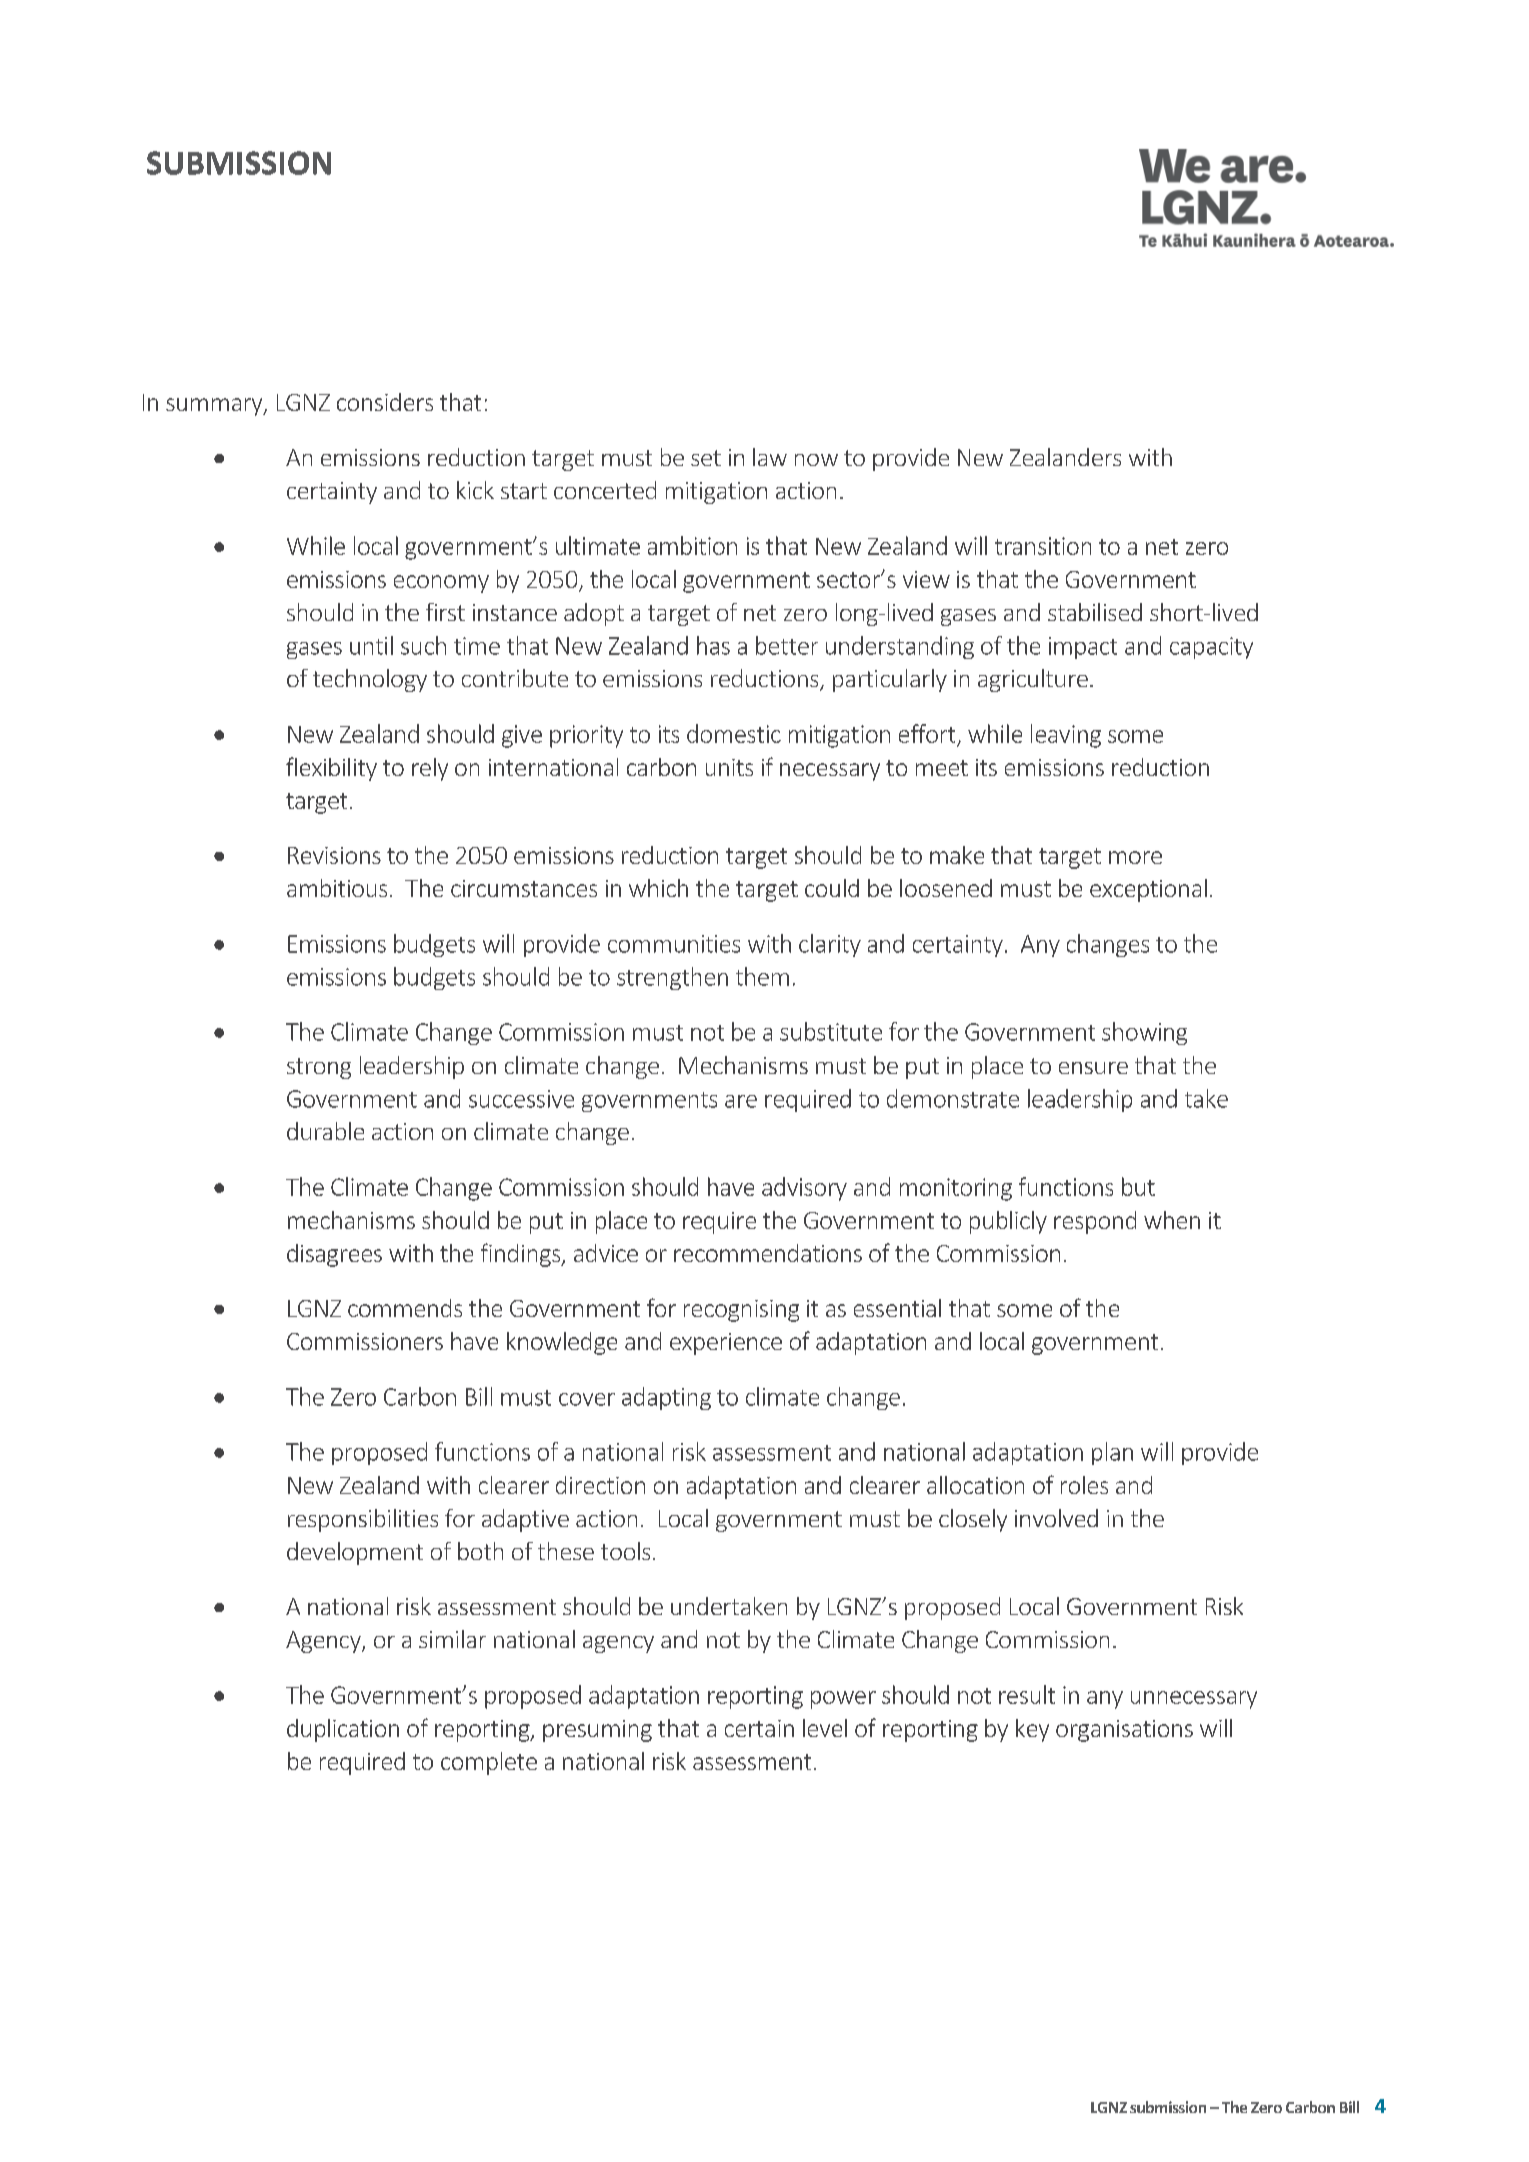  What do you see at coordinates (831, 1031) in the screenshot?
I see `substitute` at bounding box center [831, 1031].
